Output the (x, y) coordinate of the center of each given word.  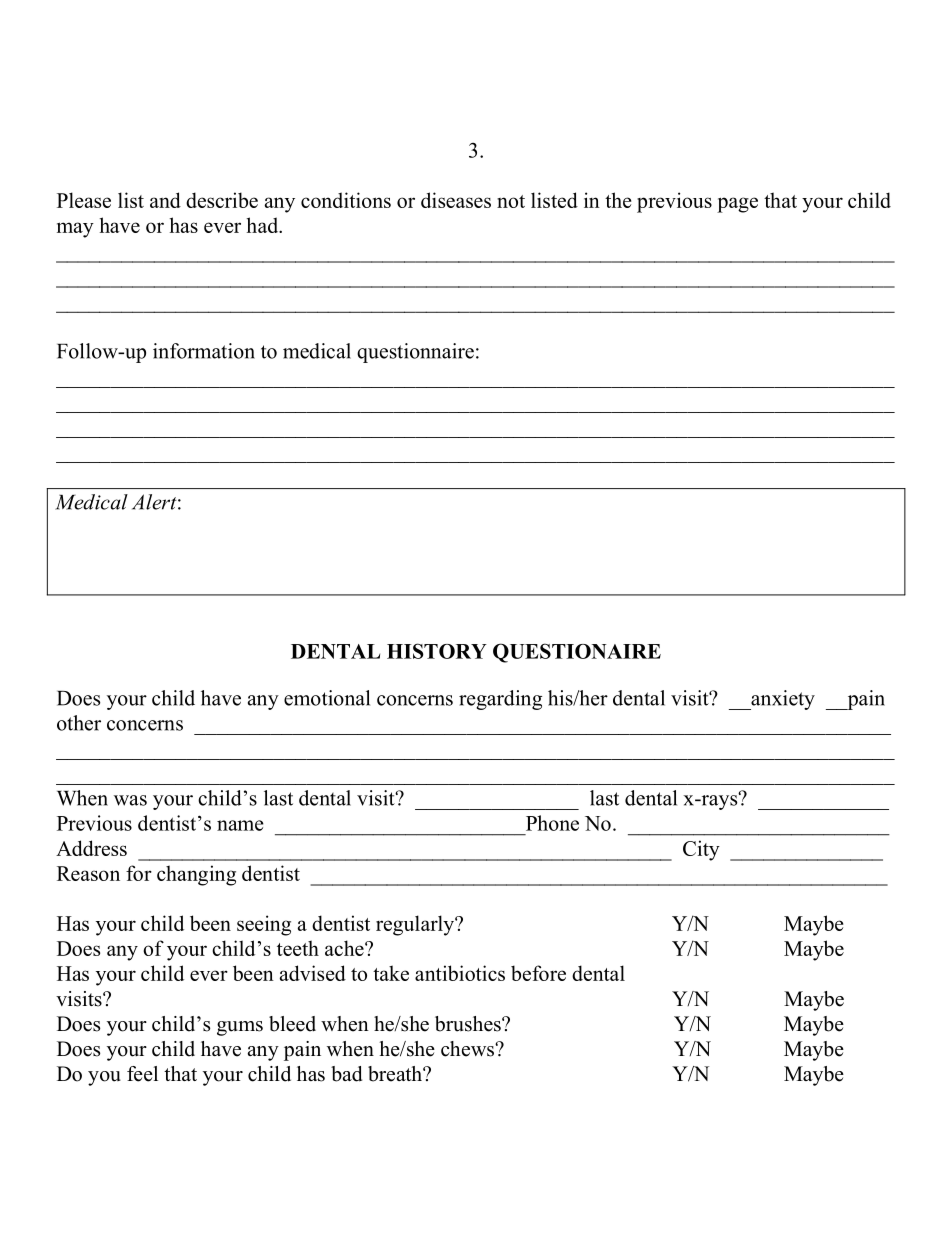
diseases (456, 200)
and (165, 200)
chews (468, 1049)
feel (142, 1074)
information (204, 351)
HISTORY (437, 651)
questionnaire (415, 353)
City (701, 850)
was (130, 800)
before (538, 973)
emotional (327, 698)
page (737, 205)
